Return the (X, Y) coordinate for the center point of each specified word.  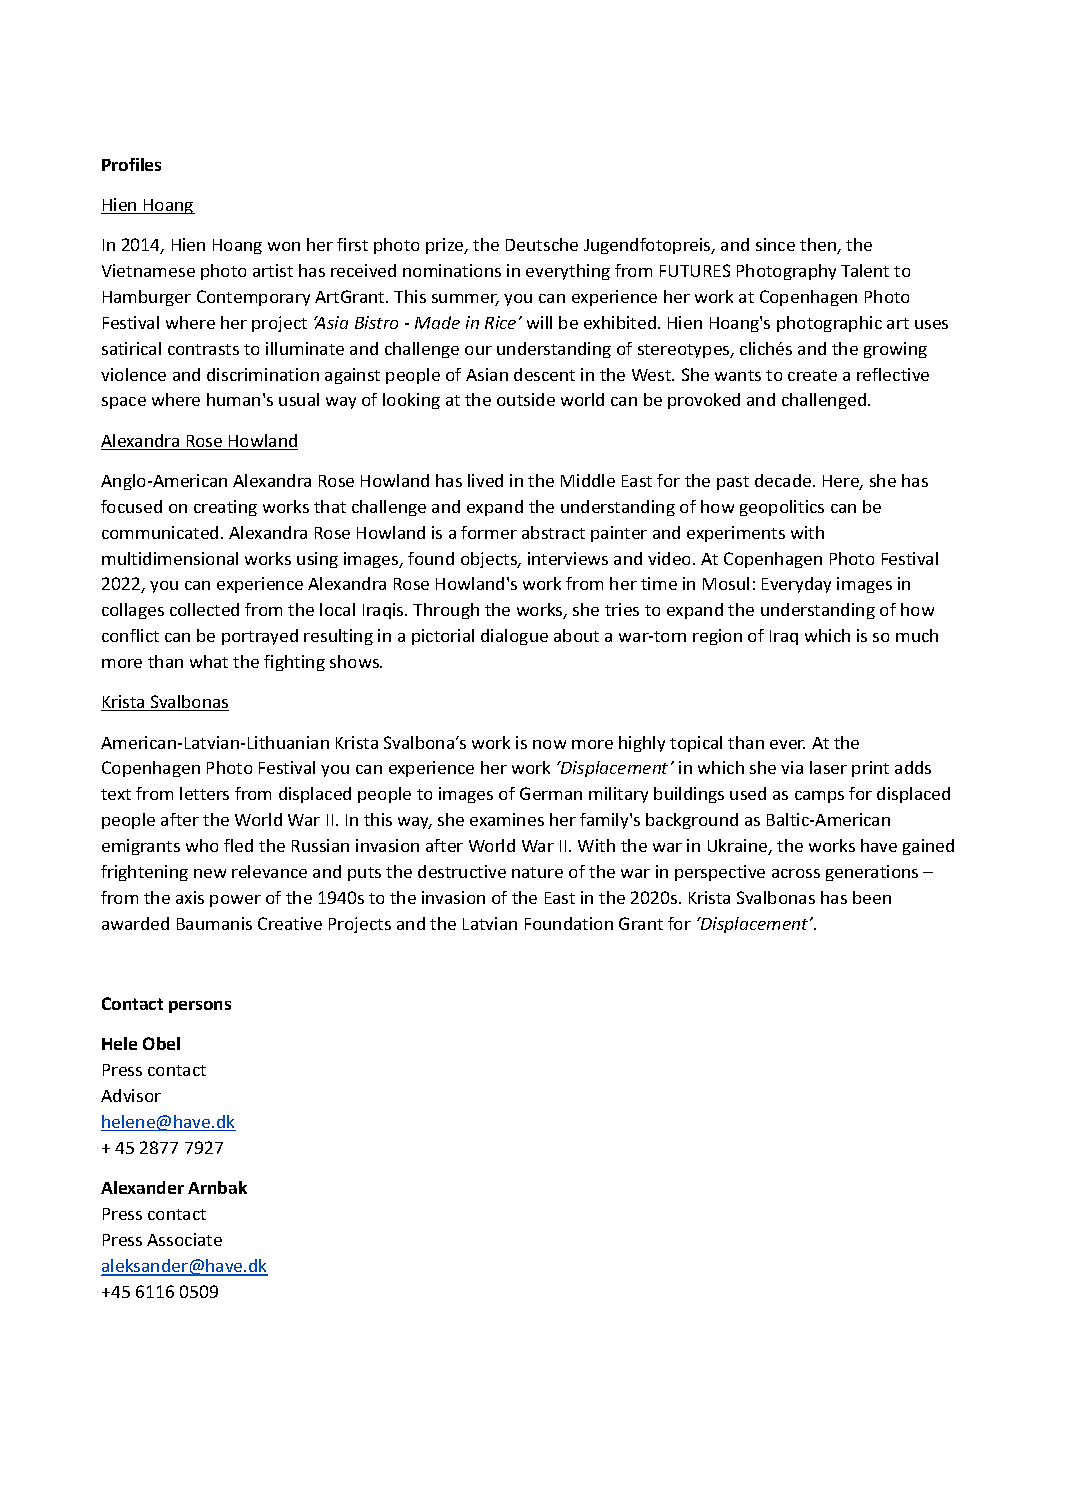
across (796, 873)
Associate (184, 1239)
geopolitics (782, 508)
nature (537, 872)
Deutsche (542, 244)
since (775, 244)
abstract (553, 532)
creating (225, 508)
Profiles (131, 164)
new (210, 873)
